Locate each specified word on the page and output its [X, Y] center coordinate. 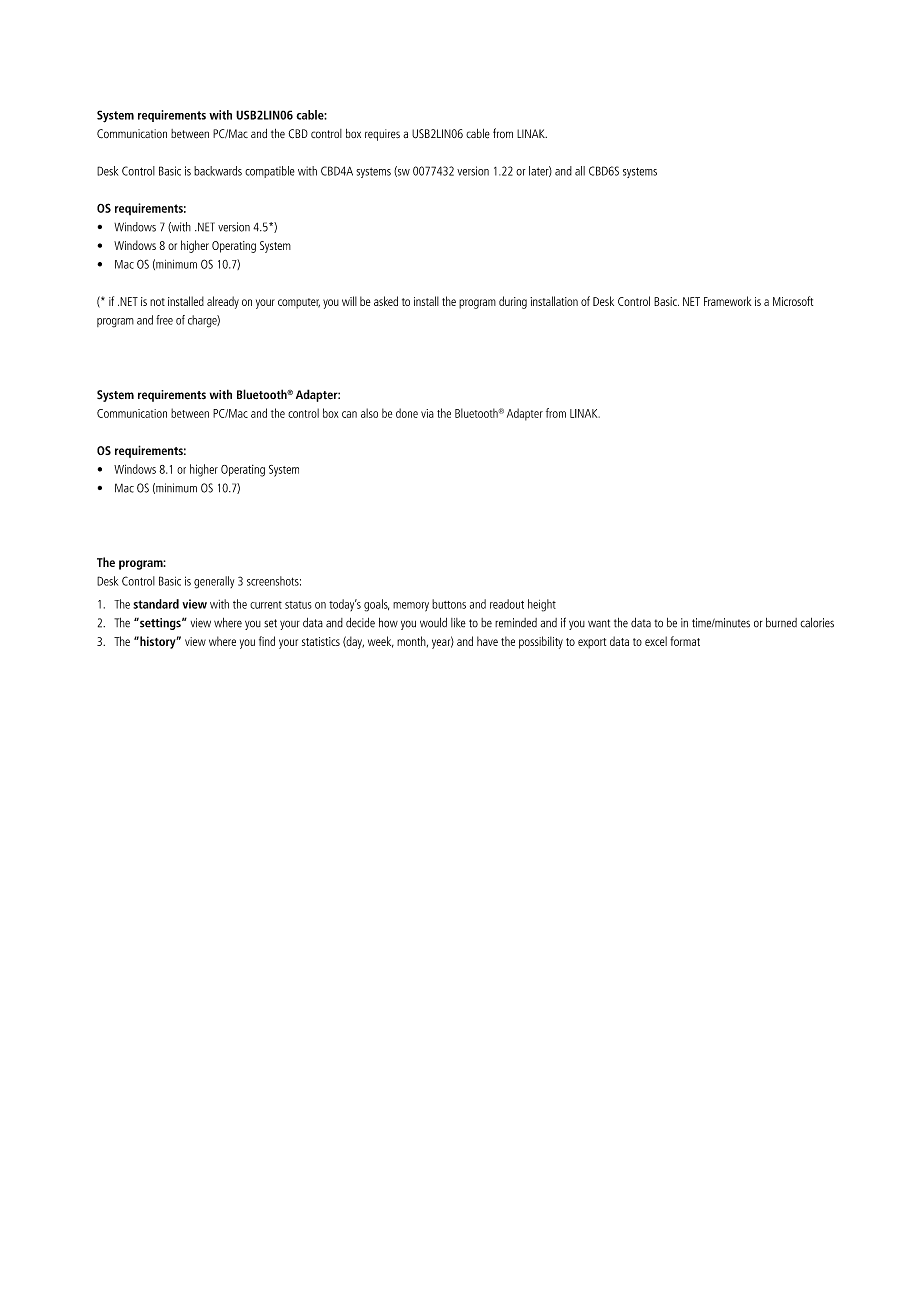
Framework [727, 301]
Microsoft [793, 301]
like [458, 623]
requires [382, 135]
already [223, 302]
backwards [218, 171]
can [349, 414]
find [267, 641]
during [513, 302]
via [427, 413]
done [407, 413]
